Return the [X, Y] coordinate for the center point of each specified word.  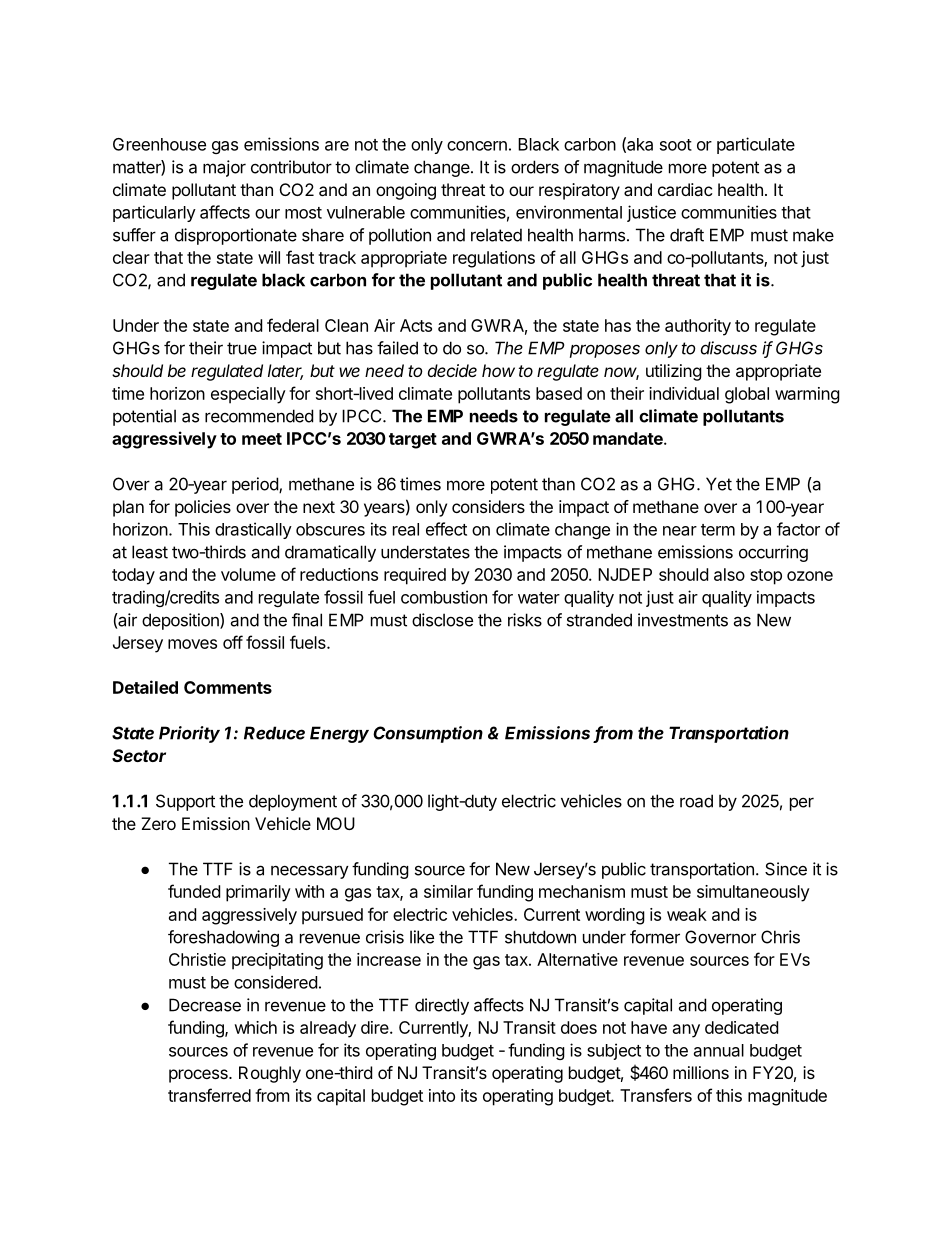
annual [719, 1050]
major [224, 168]
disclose [442, 620]
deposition [181, 621]
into [442, 1095]
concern [477, 146]
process [199, 1076]
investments [683, 620]
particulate [756, 145]
